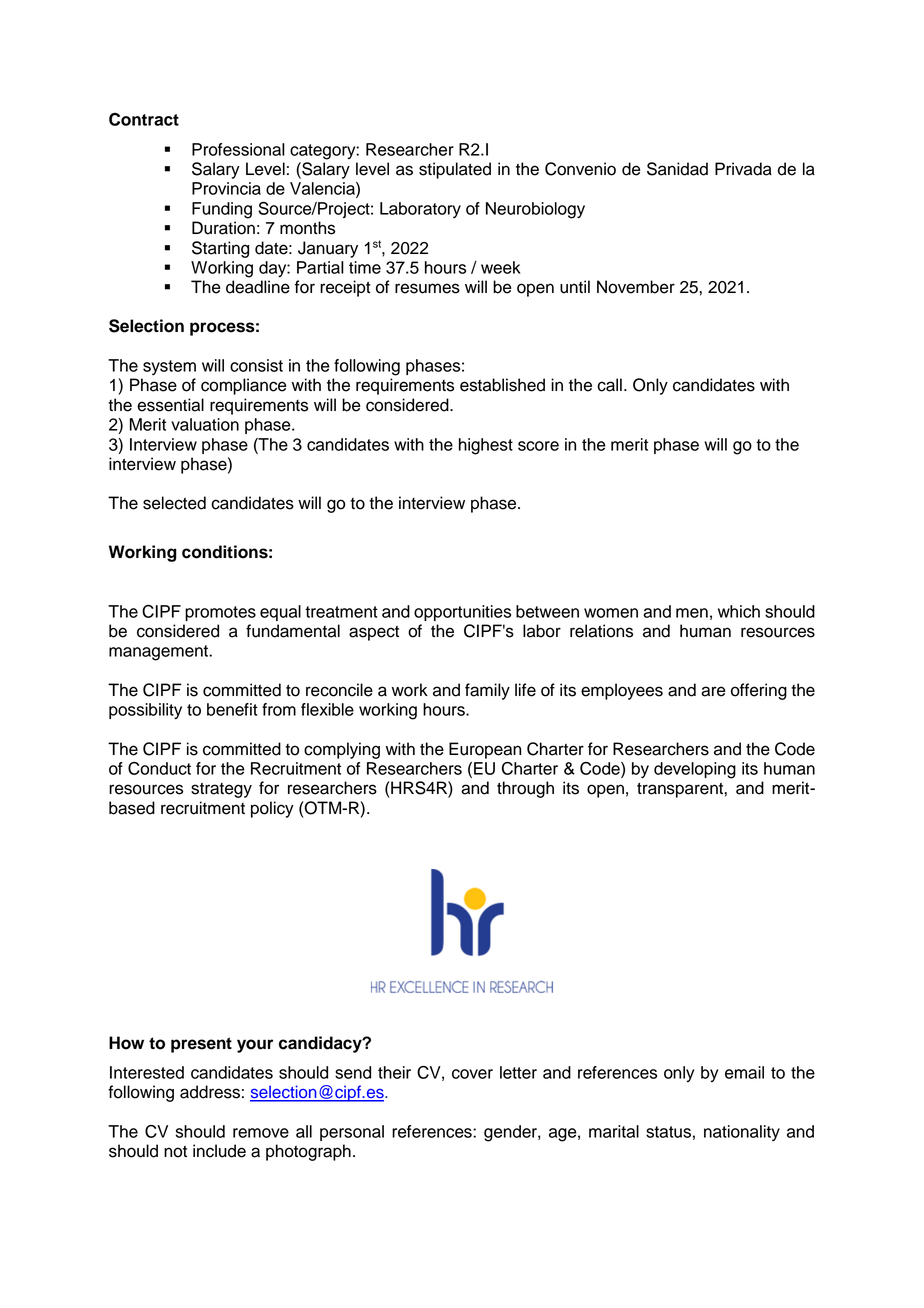  Describe the element at coordinates (238, 149) in the screenshot. I see `Professional` at that location.
